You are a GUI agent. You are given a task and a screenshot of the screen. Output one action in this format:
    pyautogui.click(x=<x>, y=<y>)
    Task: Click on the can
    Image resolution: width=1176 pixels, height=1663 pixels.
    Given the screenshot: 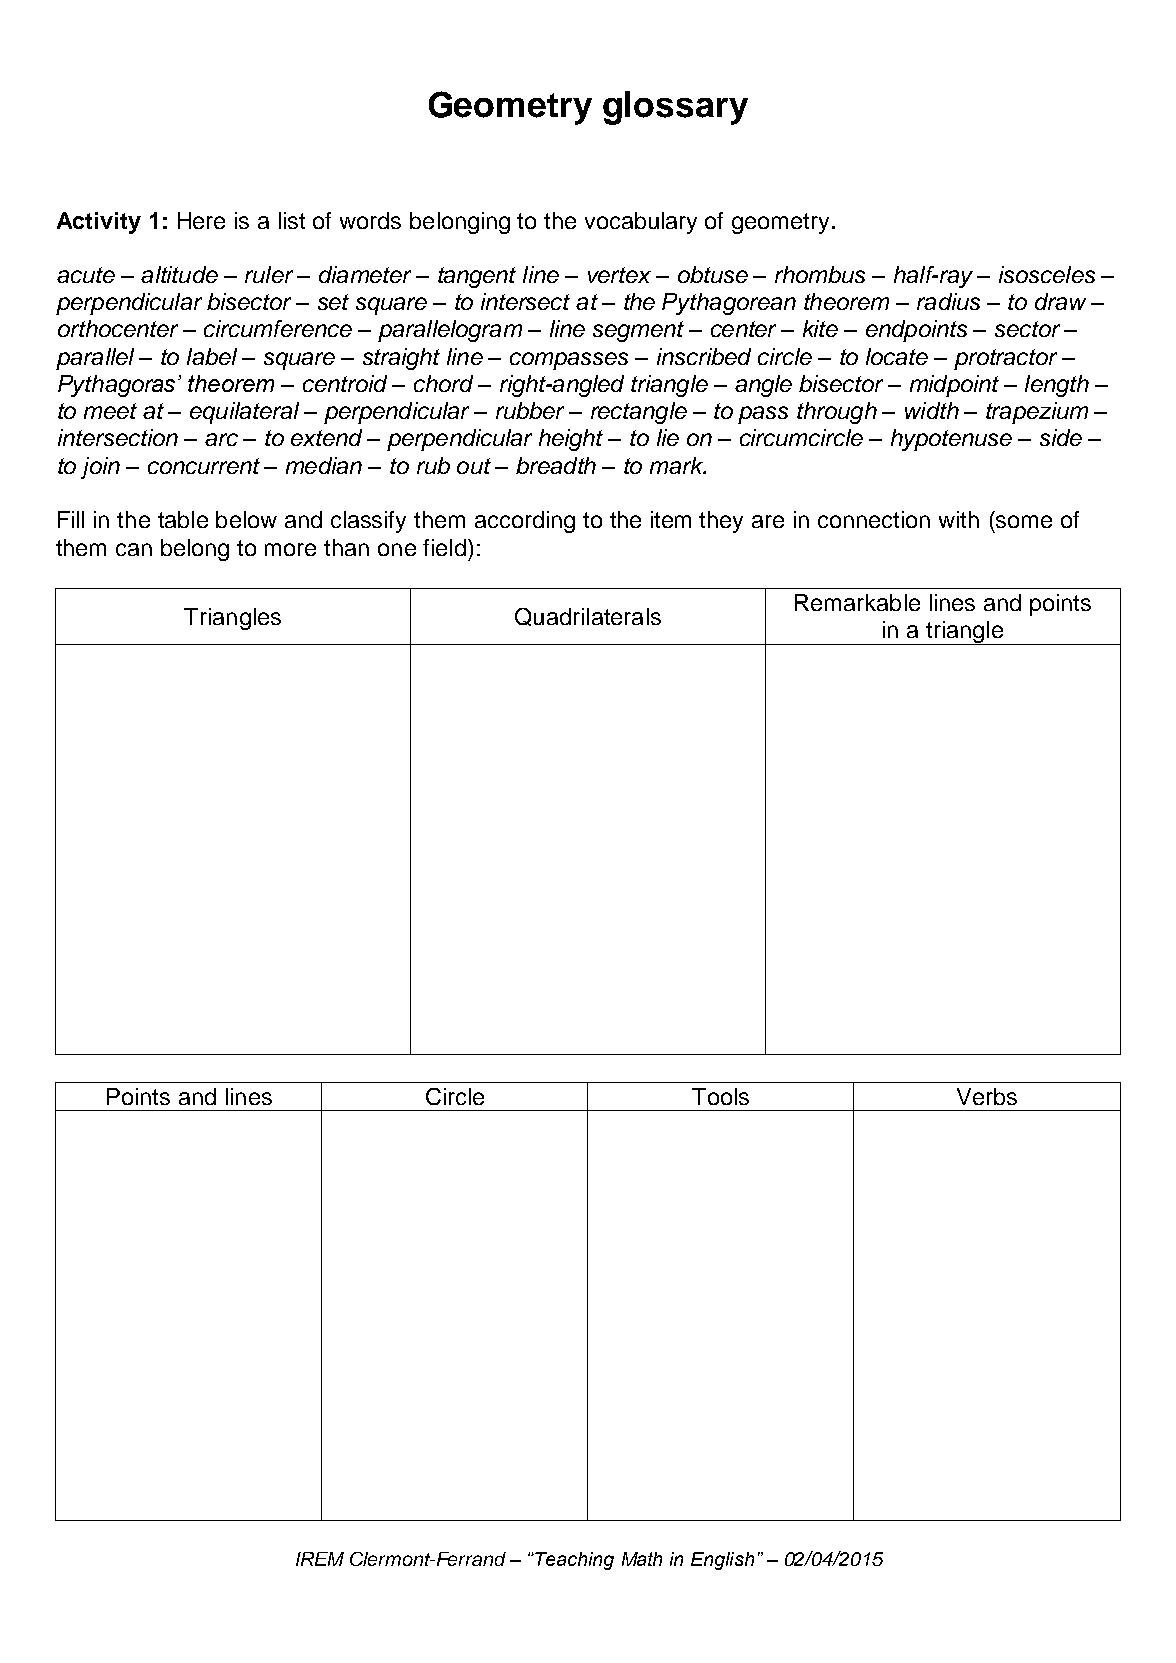 What is the action you would take?
    pyautogui.click(x=134, y=549)
